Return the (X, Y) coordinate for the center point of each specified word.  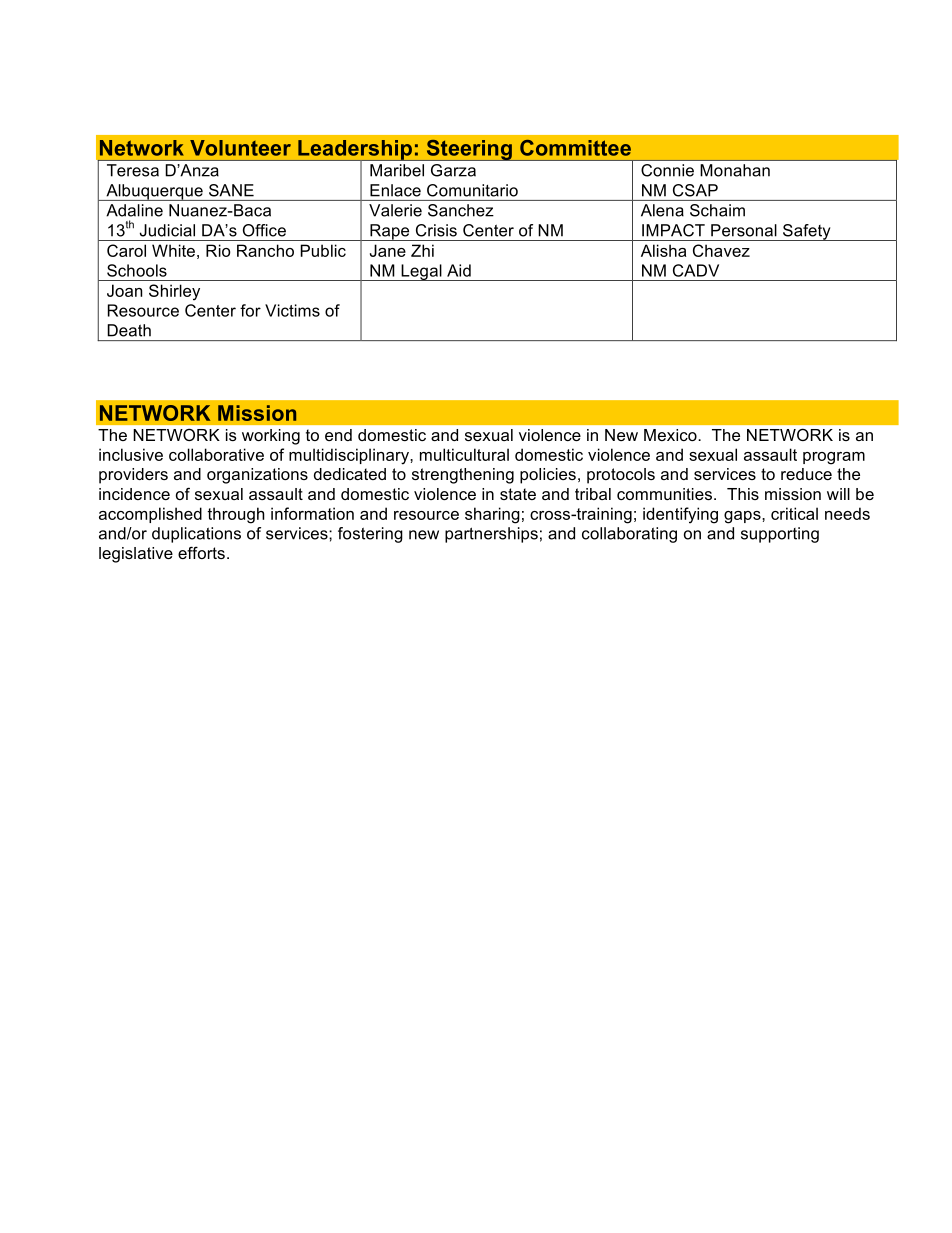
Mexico (670, 435)
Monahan (735, 170)
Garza (453, 170)
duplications (196, 535)
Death (129, 330)
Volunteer (240, 148)
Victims (292, 310)
